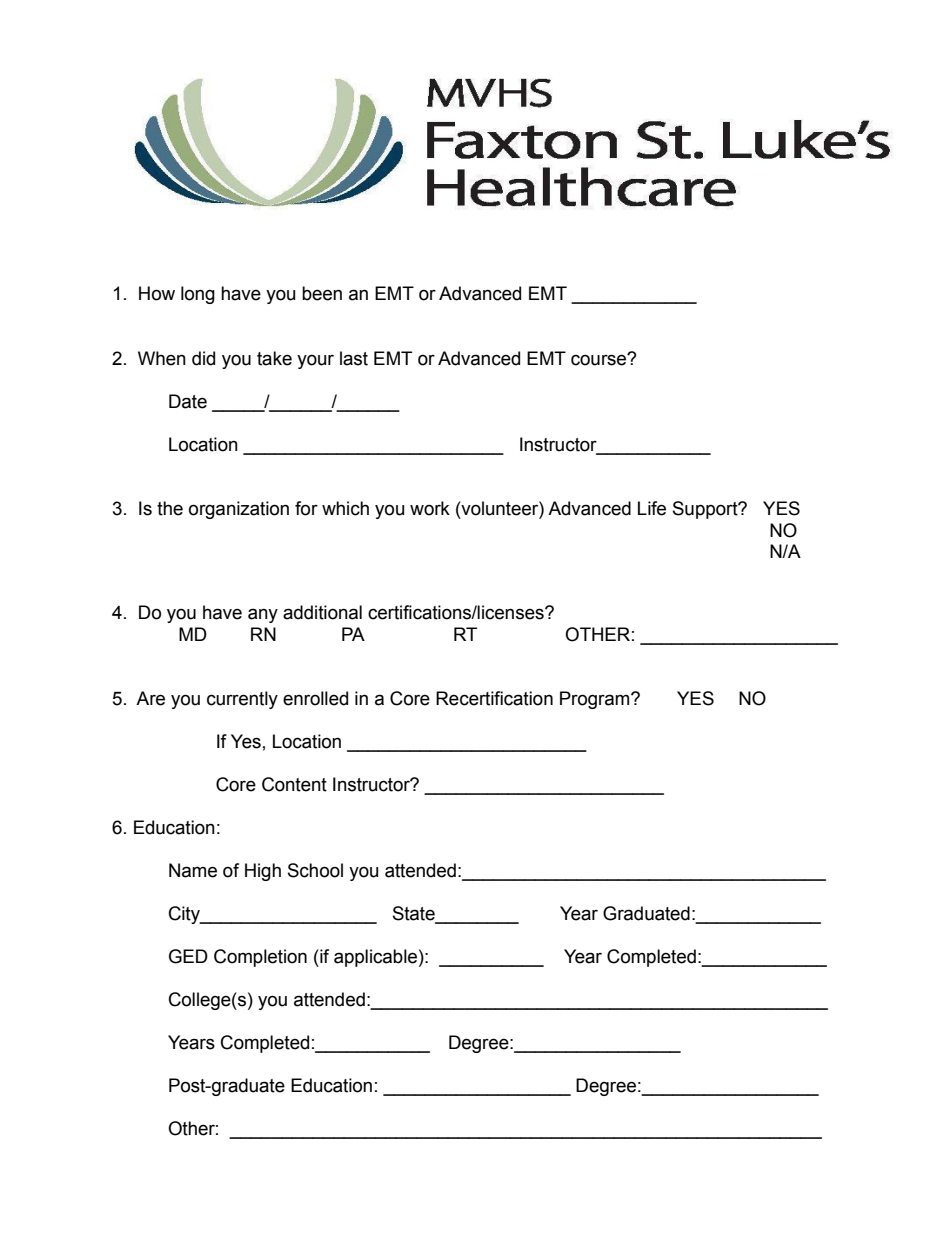 The width and height of the screenshot is (952, 1233). What do you see at coordinates (198, 295) in the screenshot?
I see `long` at bounding box center [198, 295].
